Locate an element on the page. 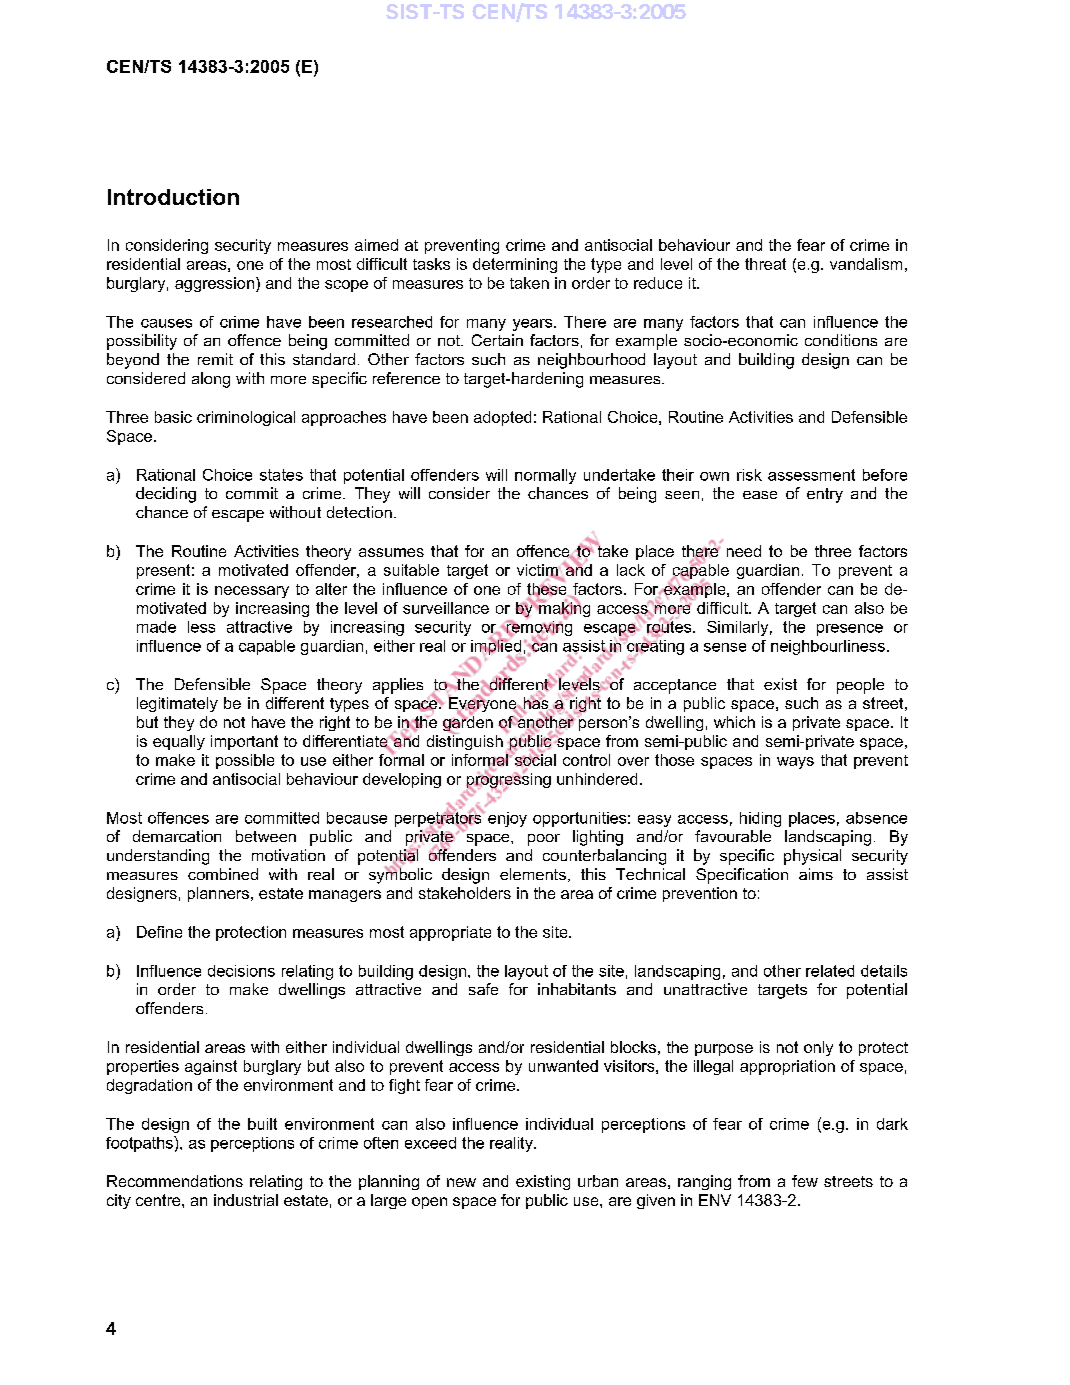  people is located at coordinates (860, 686).
